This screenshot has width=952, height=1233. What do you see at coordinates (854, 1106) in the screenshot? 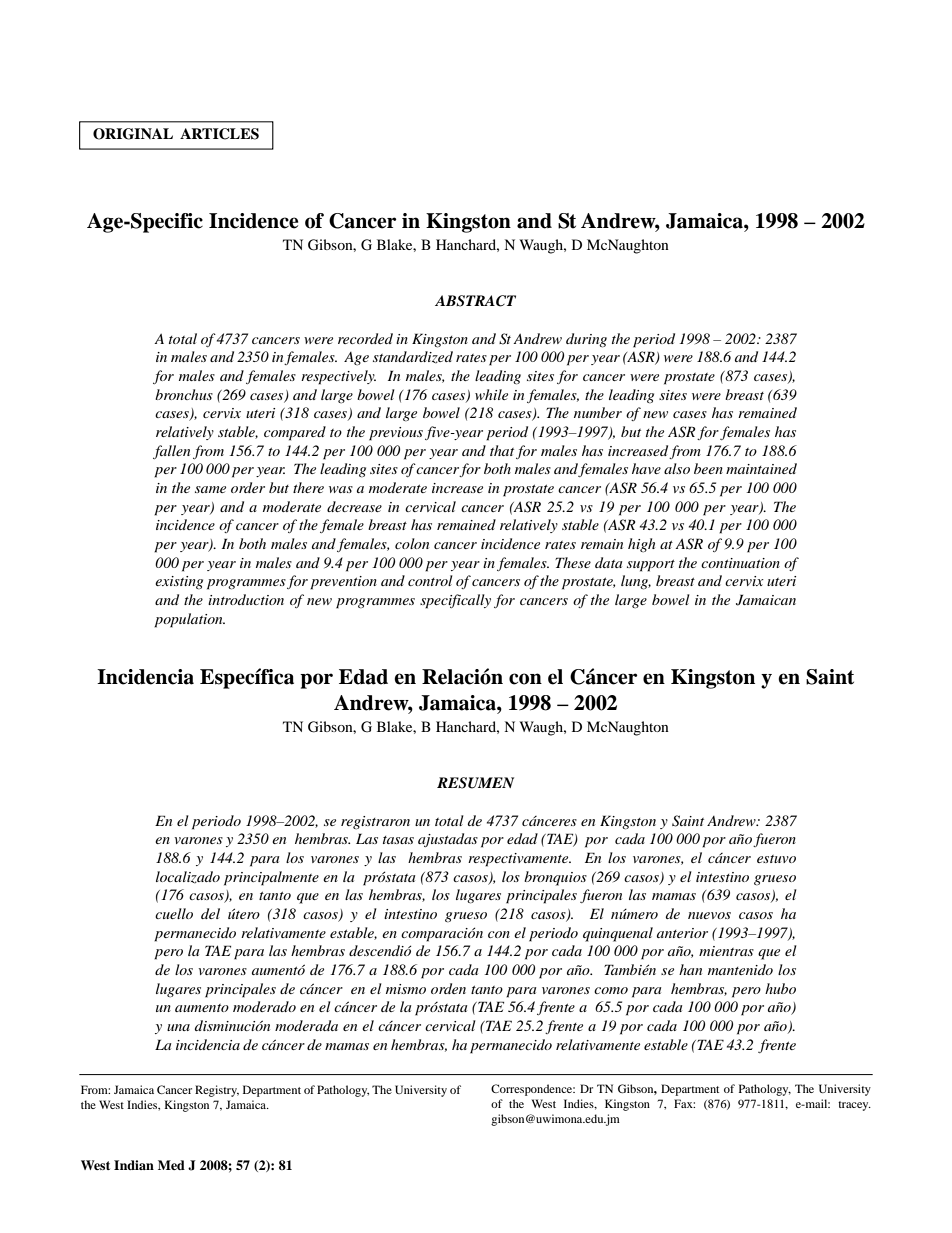
I see `tracey` at bounding box center [854, 1106].
